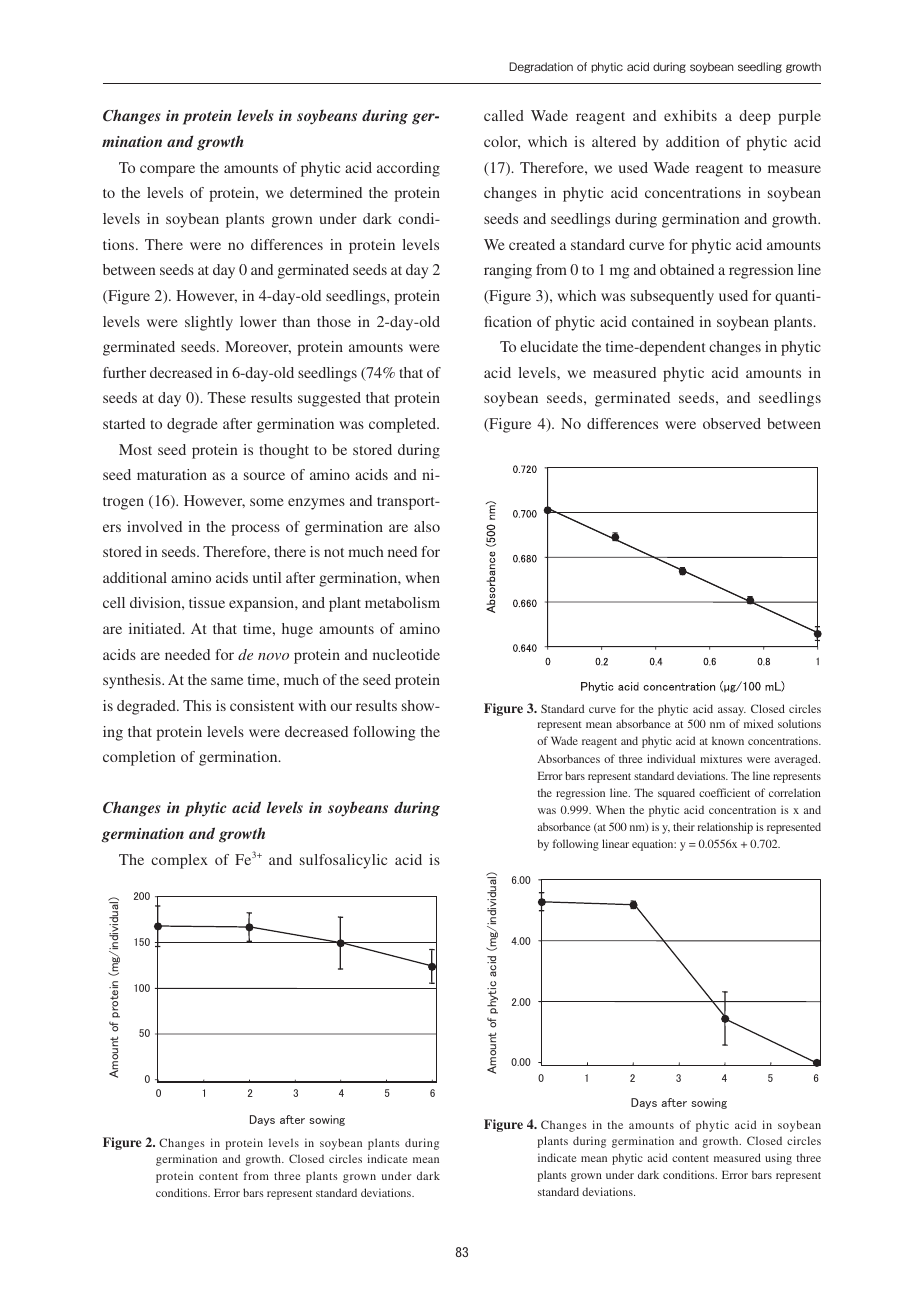 This page has height=1308, width=924. Describe the element at coordinates (179, 861) in the page. I see `complex` at that location.
